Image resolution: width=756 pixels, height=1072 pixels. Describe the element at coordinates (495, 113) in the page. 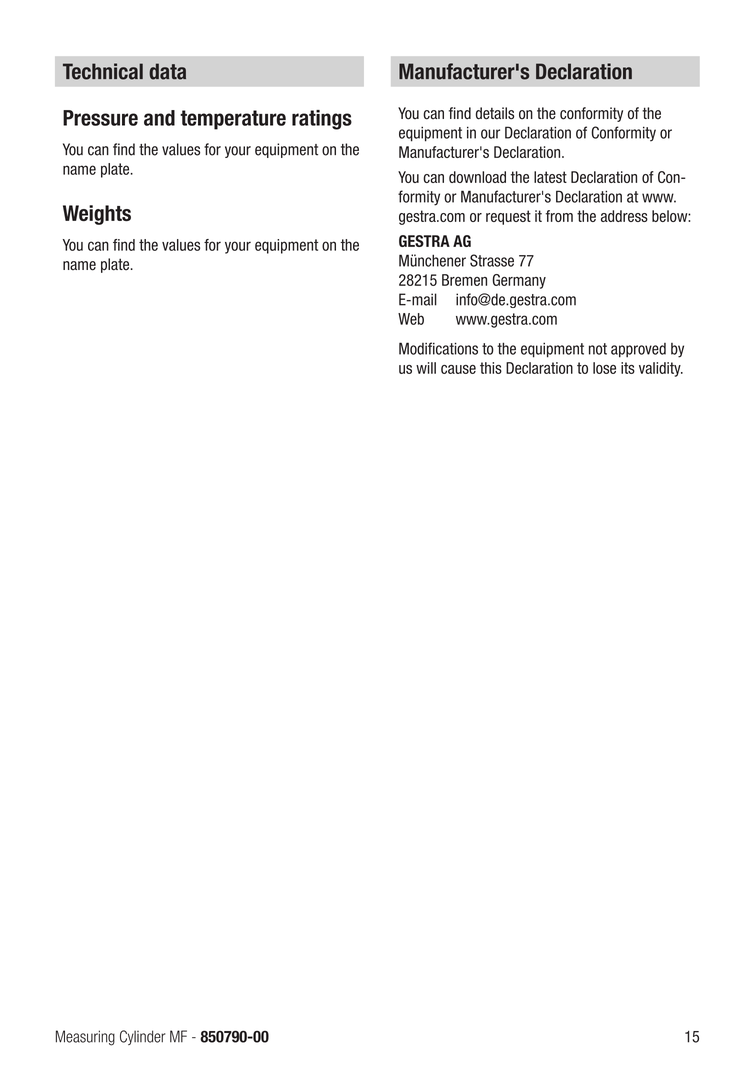

I see `details` at that location.
